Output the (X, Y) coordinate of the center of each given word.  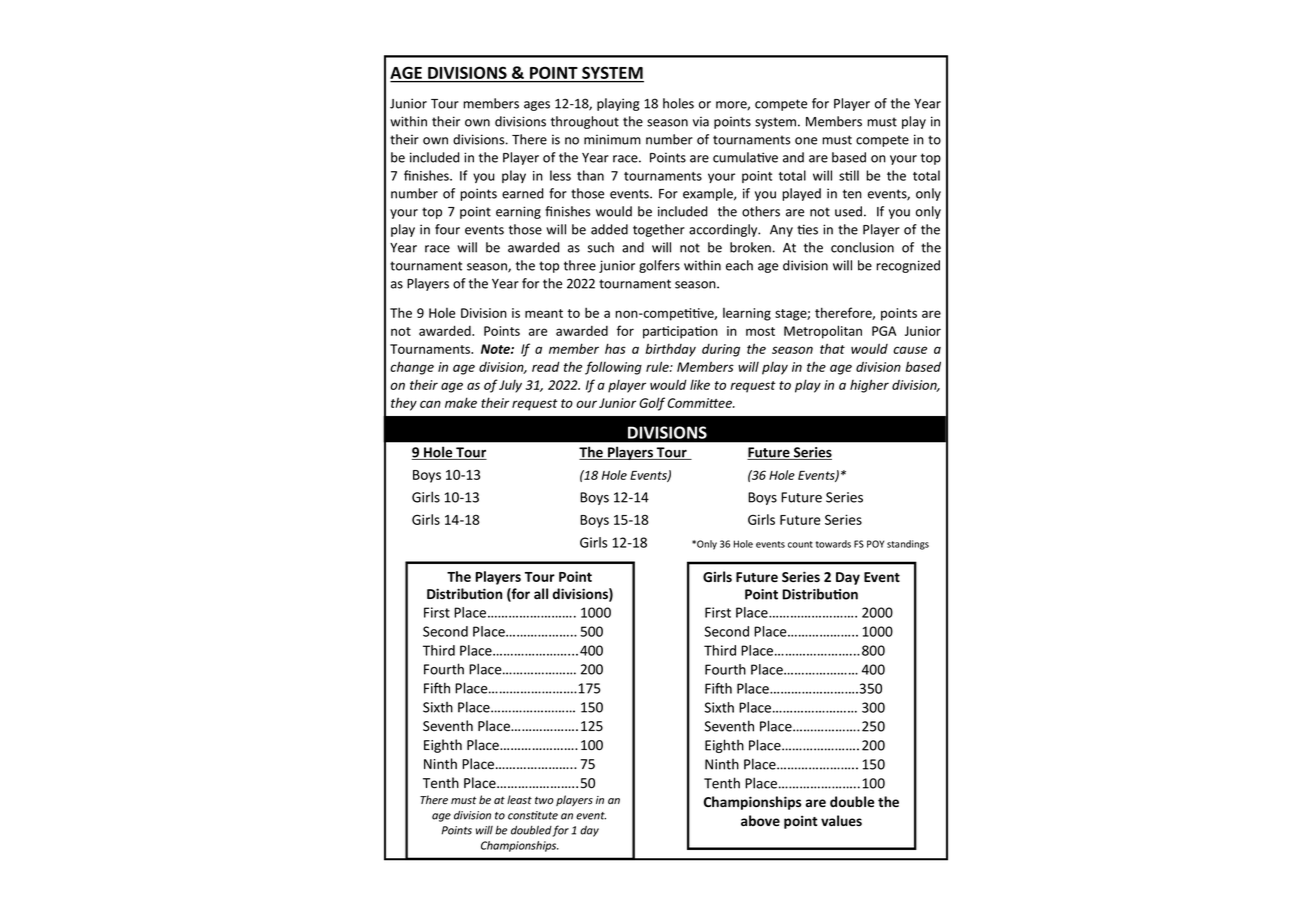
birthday (670, 350)
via (701, 121)
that (832, 348)
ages (537, 106)
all (541, 593)
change (412, 368)
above (760, 820)
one (806, 141)
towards (833, 544)
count (800, 544)
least (519, 800)
